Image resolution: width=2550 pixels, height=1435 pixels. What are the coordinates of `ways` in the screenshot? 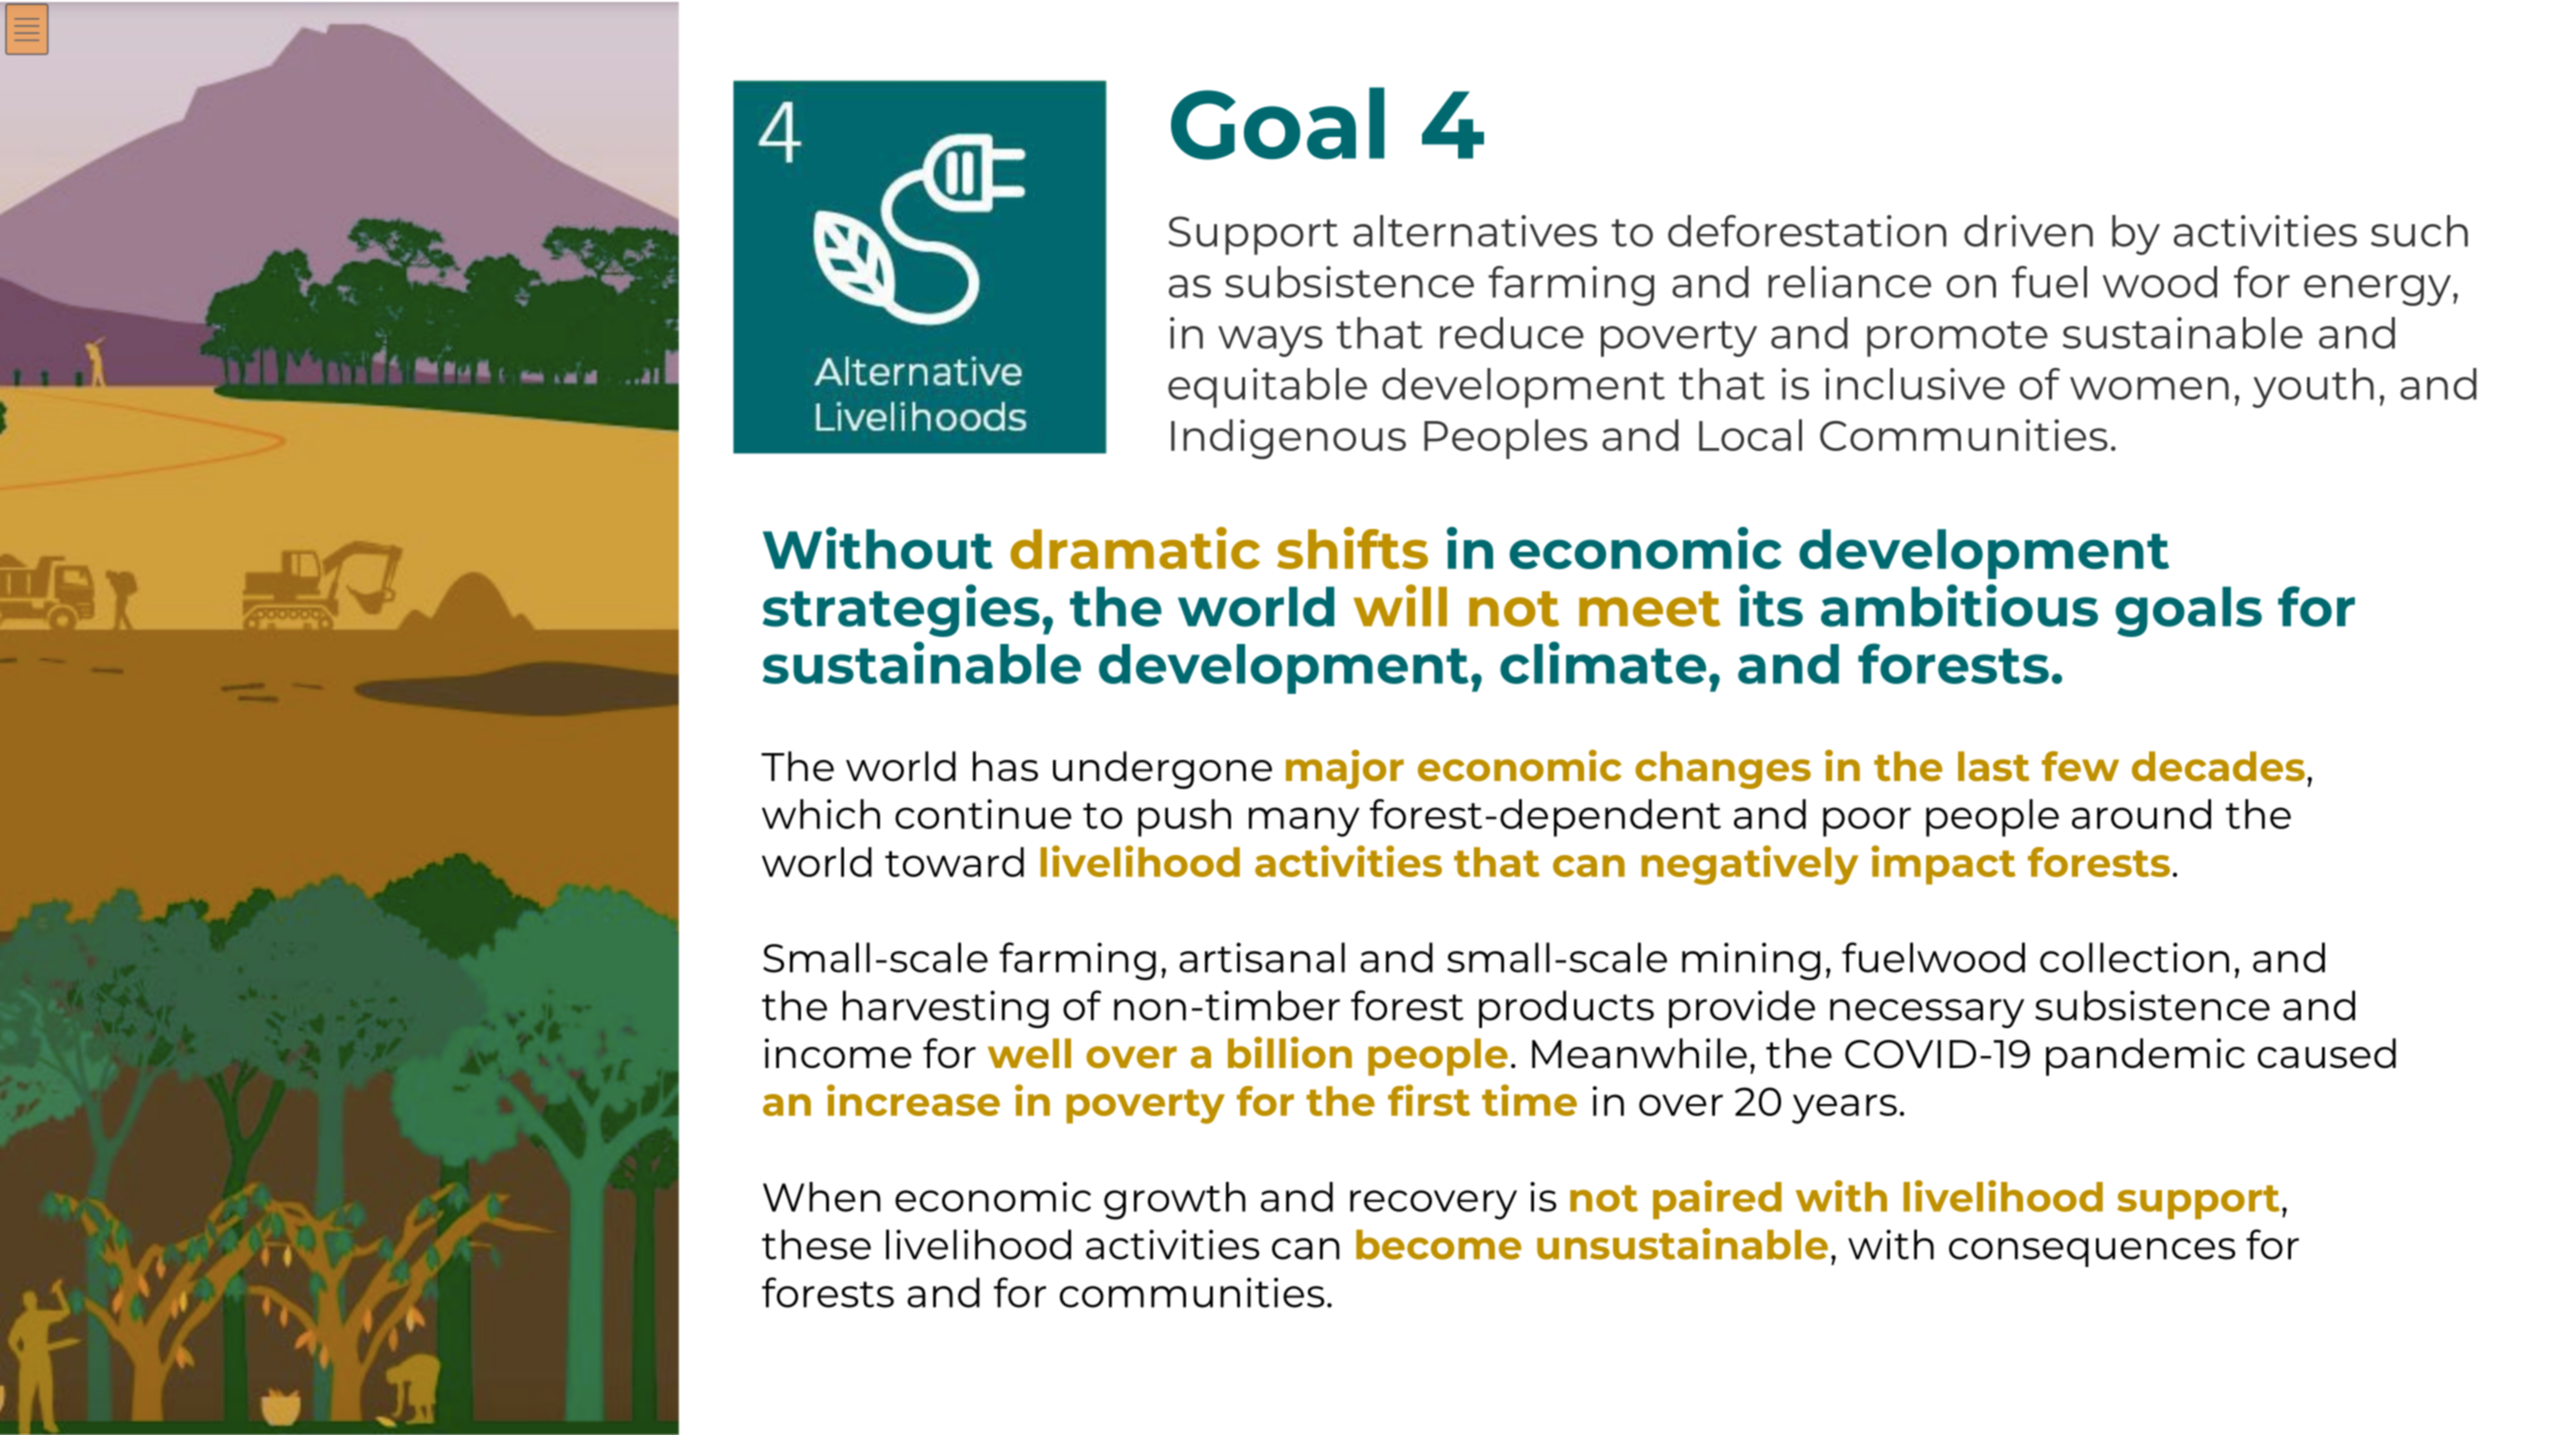 It's located at (1270, 341).
